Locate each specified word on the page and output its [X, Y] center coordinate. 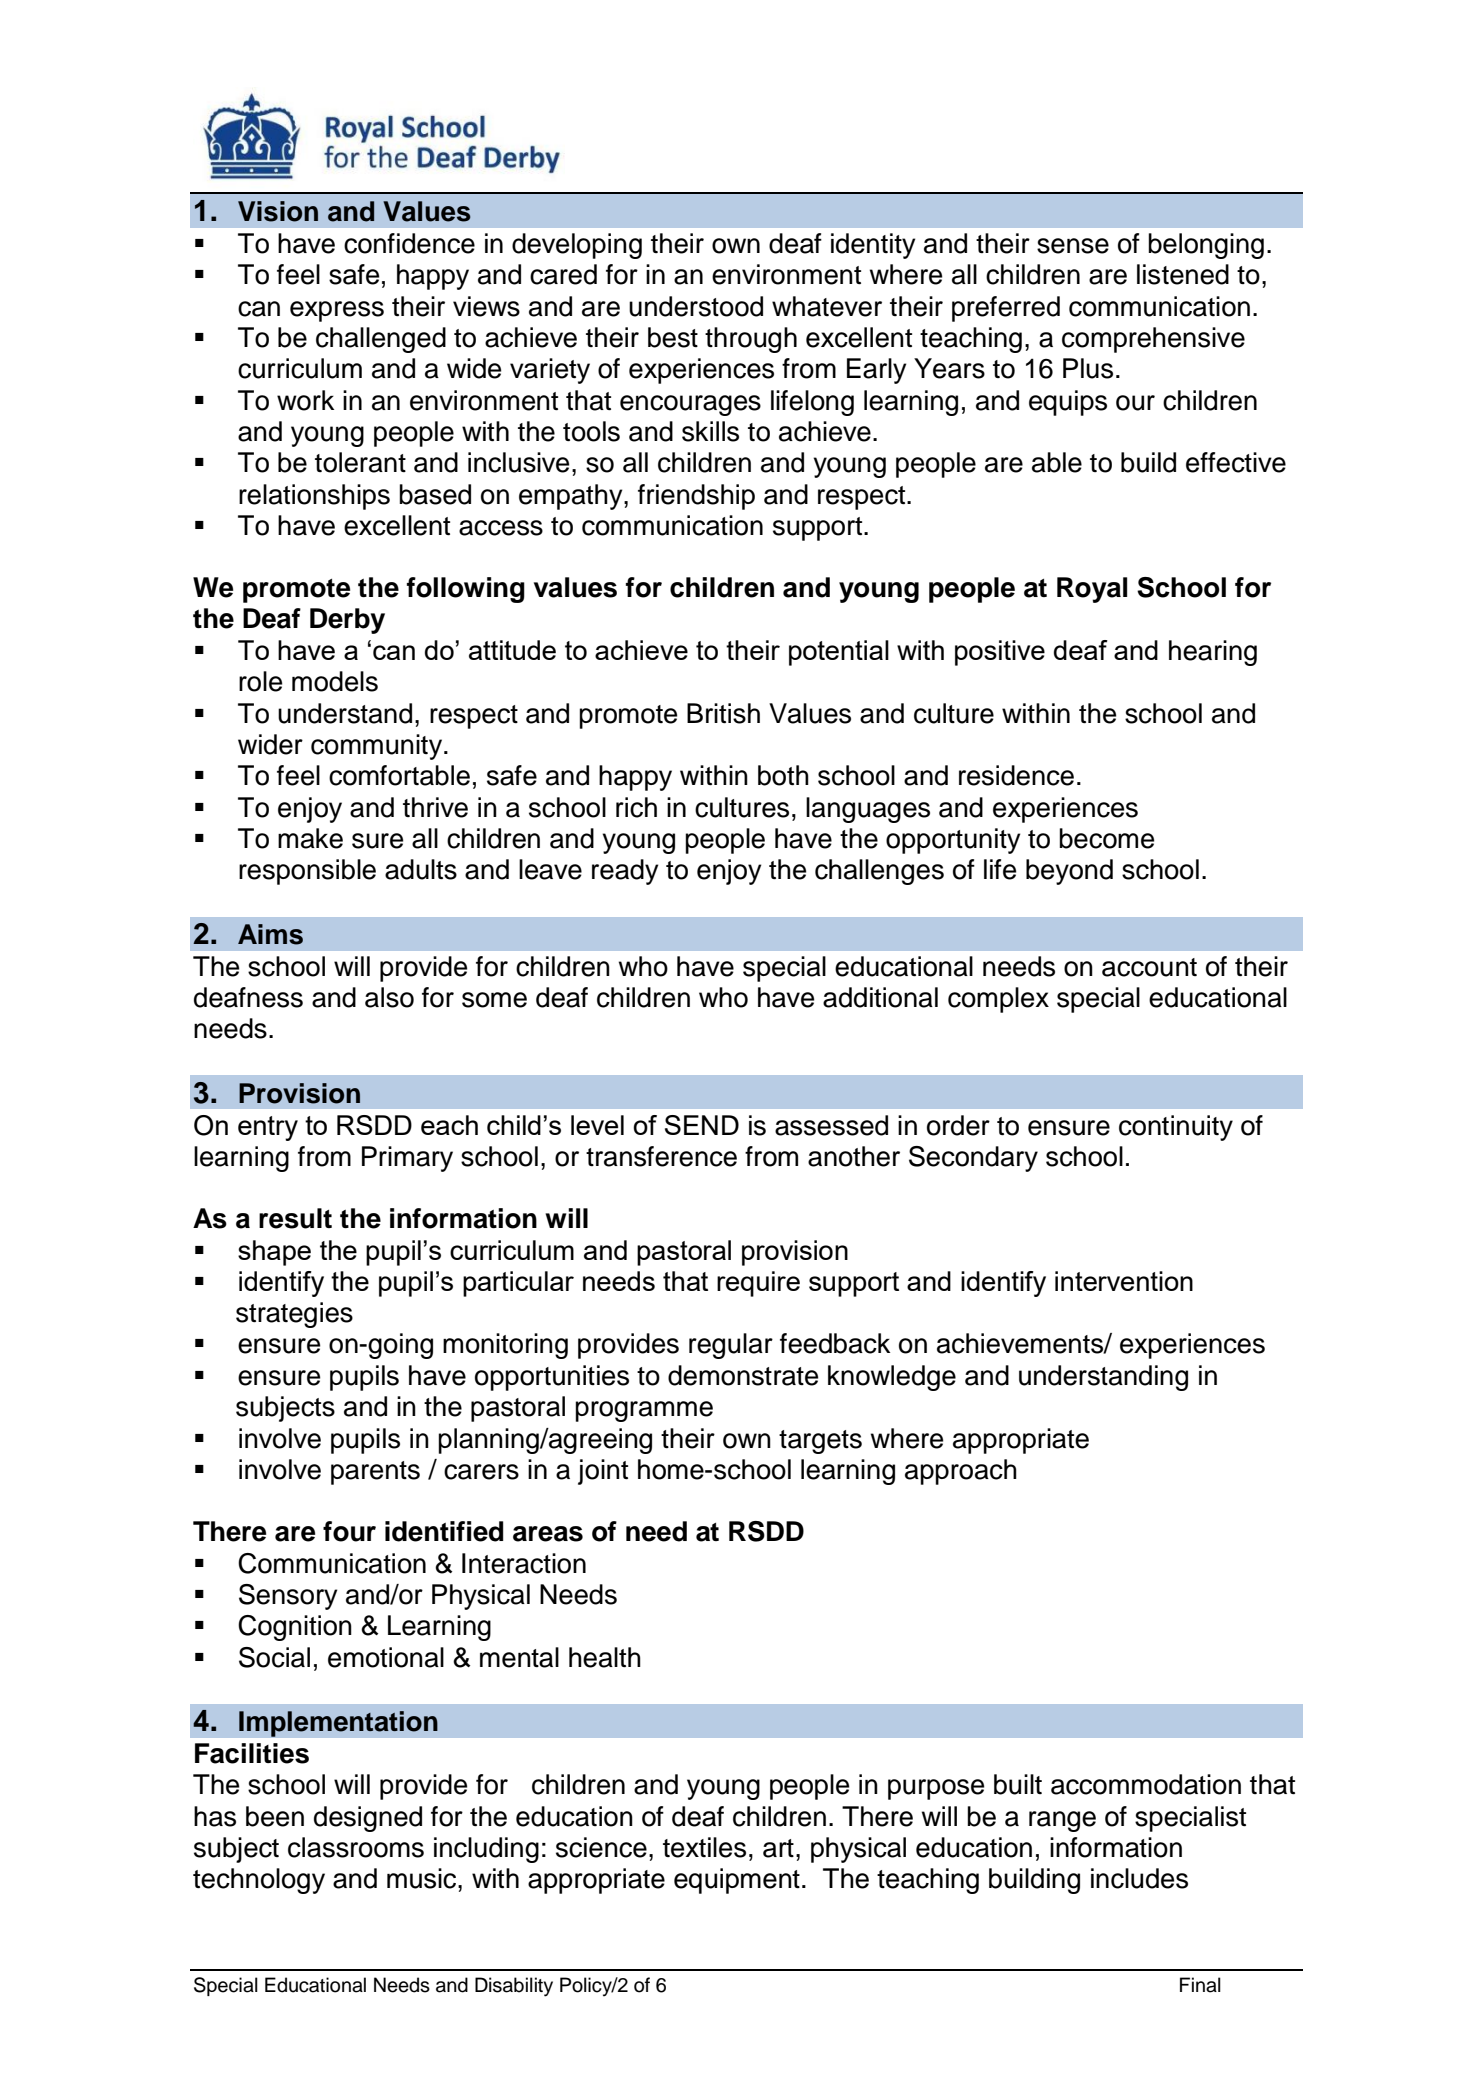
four [349, 1531]
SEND [702, 1125]
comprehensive [1153, 340]
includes [1139, 1878]
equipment [737, 1881]
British [723, 713]
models [335, 681]
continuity [1176, 1128]
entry [268, 1128]
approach [961, 1472]
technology [259, 1881]
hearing [1213, 653]
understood [696, 306]
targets [820, 1442]
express [337, 311]
